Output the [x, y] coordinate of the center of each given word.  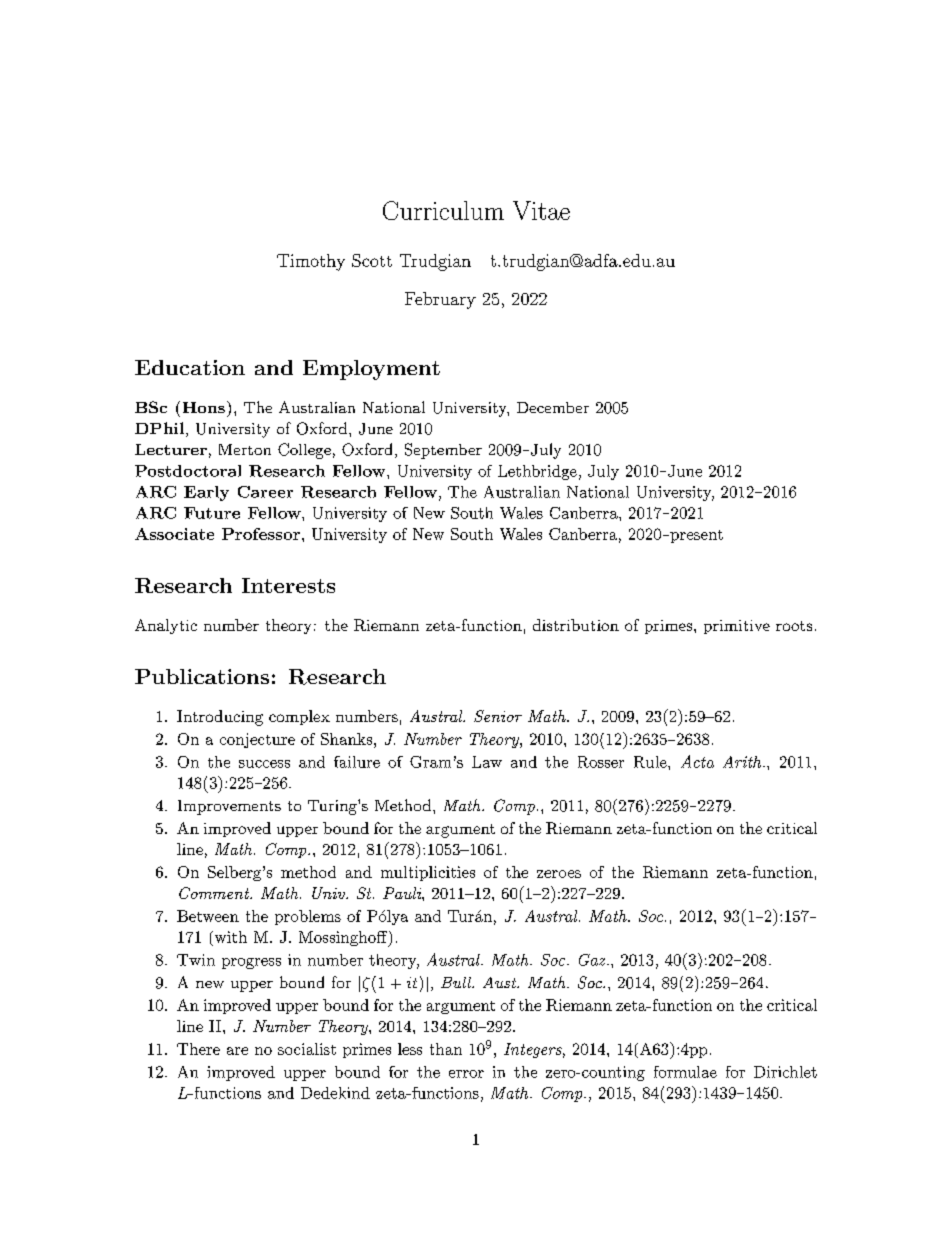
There [198, 1049]
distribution [576, 625]
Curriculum [443, 210]
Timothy [311, 262]
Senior [498, 716]
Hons [204, 407]
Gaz [593, 960]
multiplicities [428, 873]
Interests [288, 585]
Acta [697, 761]
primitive [737, 627]
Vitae [541, 210]
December [553, 407]
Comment [215, 893]
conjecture [257, 740]
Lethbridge [537, 472]
